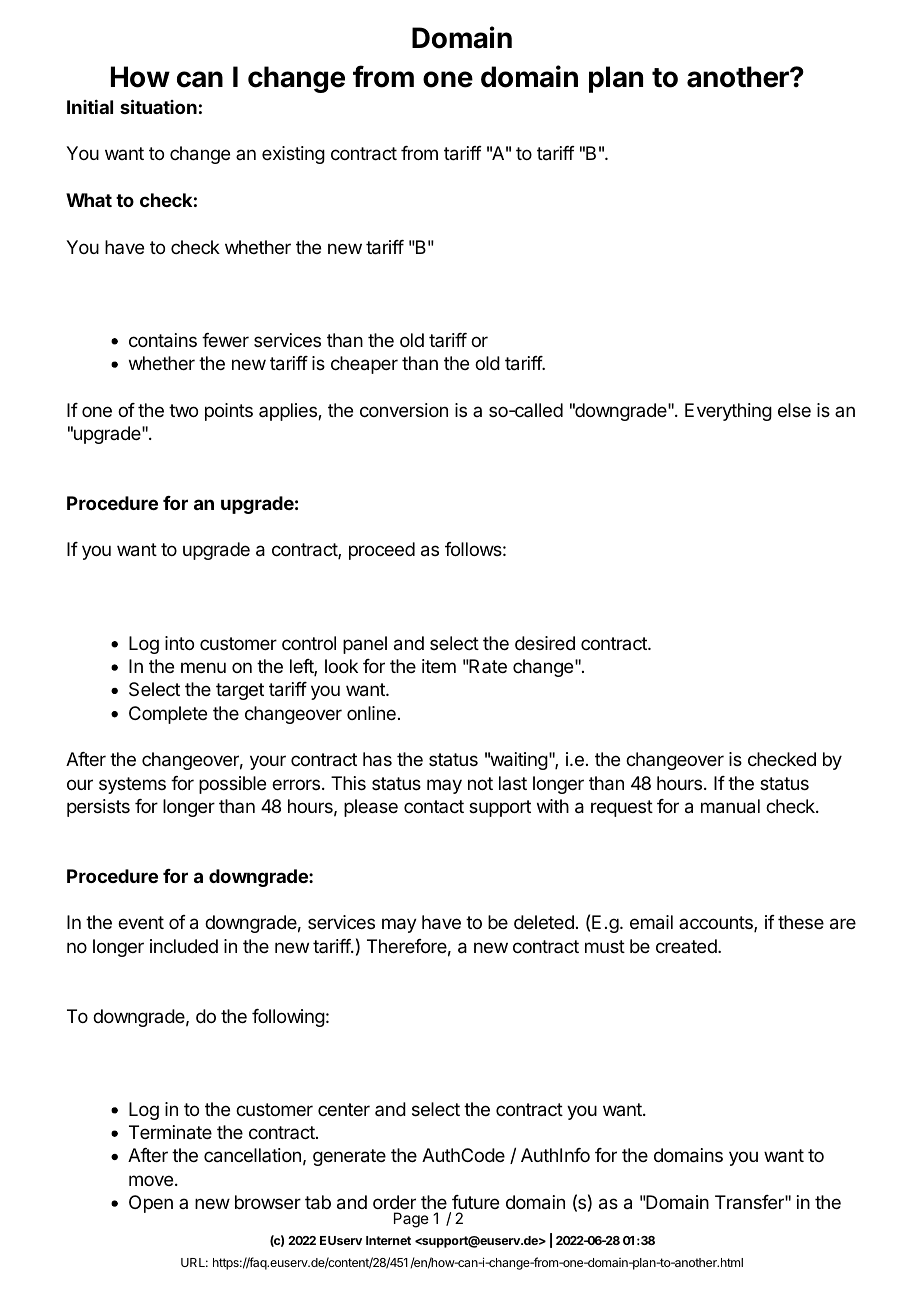 This document has height=1308, width=924. I want to click on menu, so click(203, 667).
